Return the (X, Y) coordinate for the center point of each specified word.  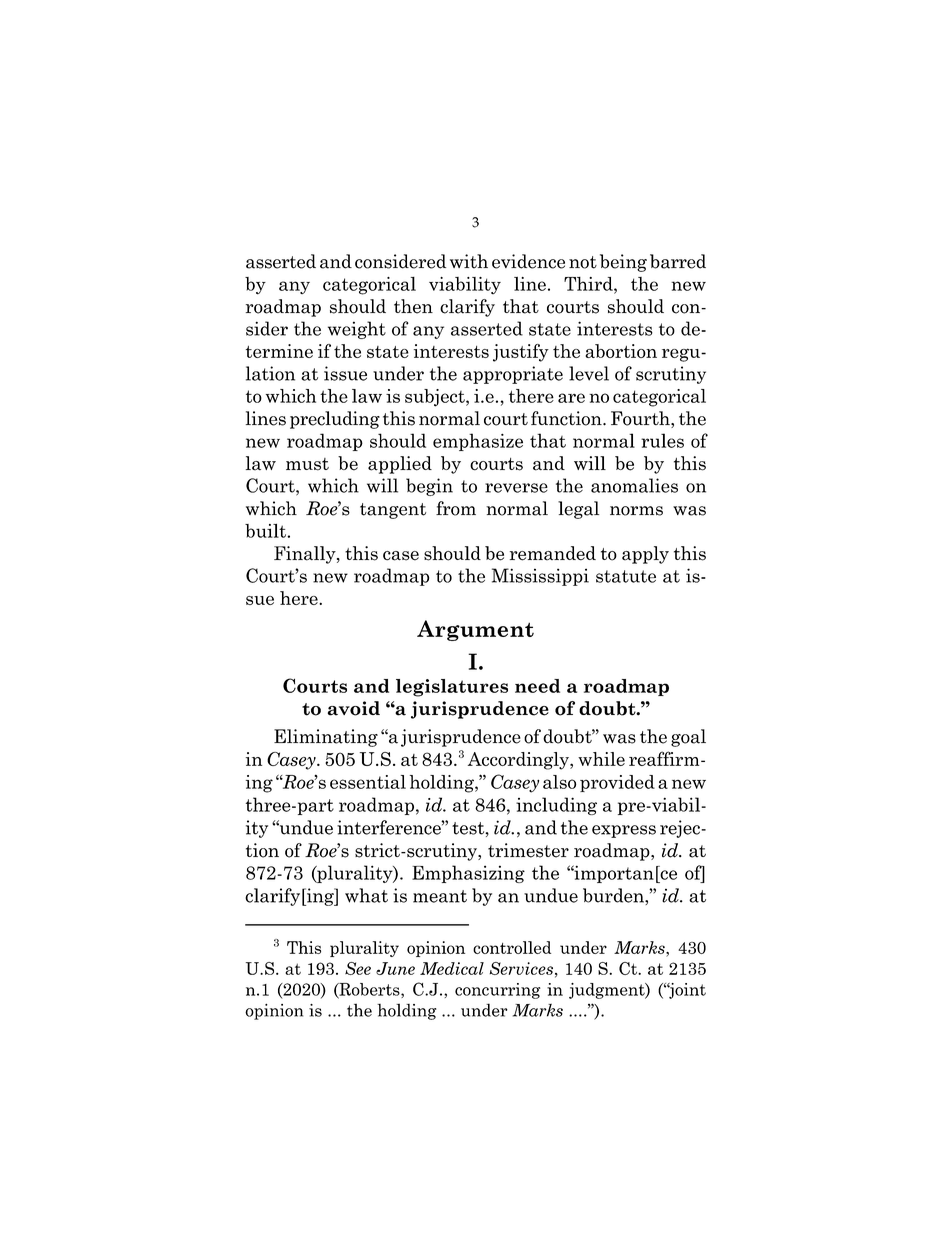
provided (617, 783)
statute (626, 576)
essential (368, 782)
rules (662, 440)
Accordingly (519, 761)
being (623, 263)
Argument (475, 630)
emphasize (478, 442)
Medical (452, 968)
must (307, 464)
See (358, 968)
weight (357, 330)
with (469, 261)
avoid (354, 708)
